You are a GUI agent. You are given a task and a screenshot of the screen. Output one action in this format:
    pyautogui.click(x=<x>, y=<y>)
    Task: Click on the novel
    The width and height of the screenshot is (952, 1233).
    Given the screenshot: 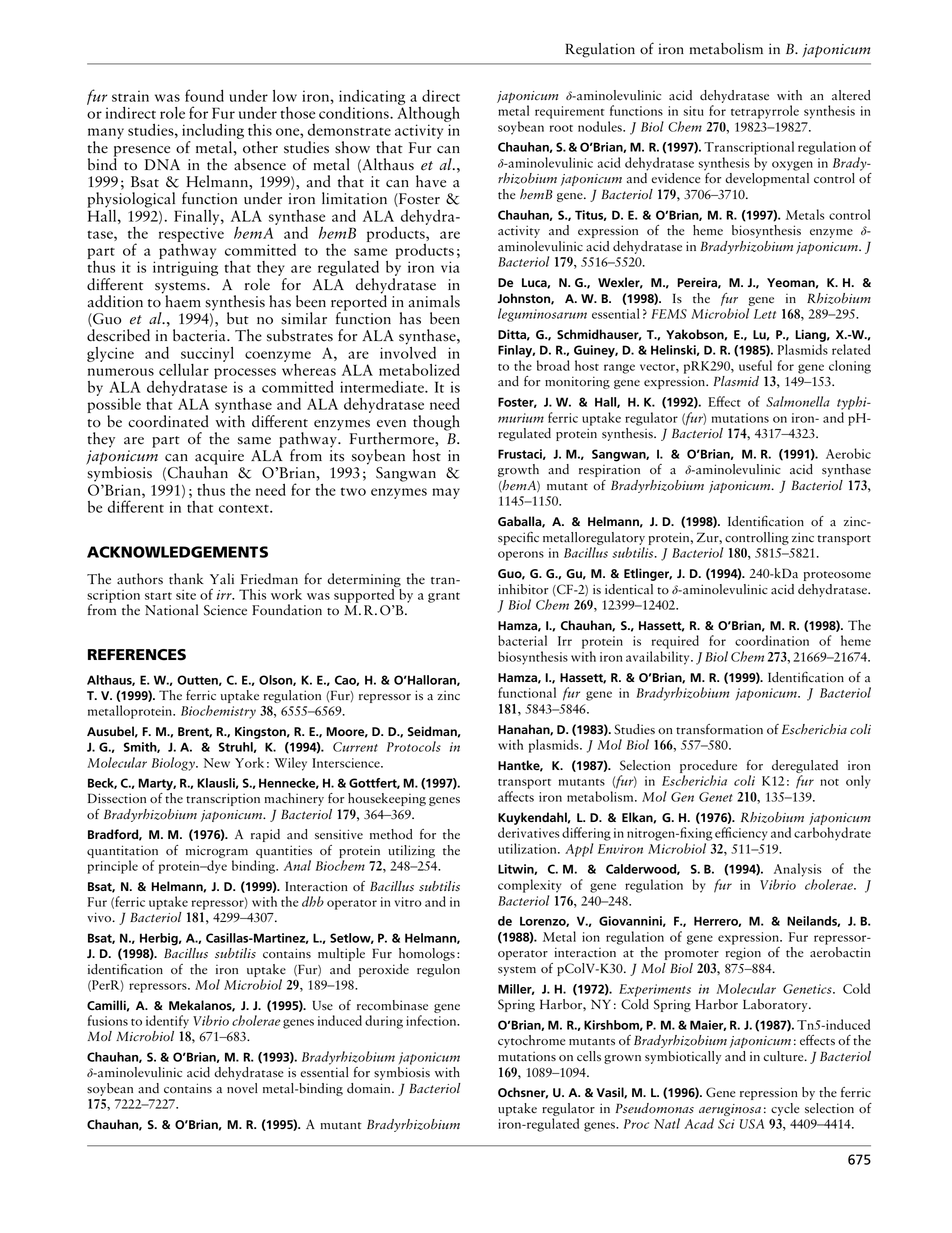 What is the action you would take?
    pyautogui.click(x=242, y=1088)
